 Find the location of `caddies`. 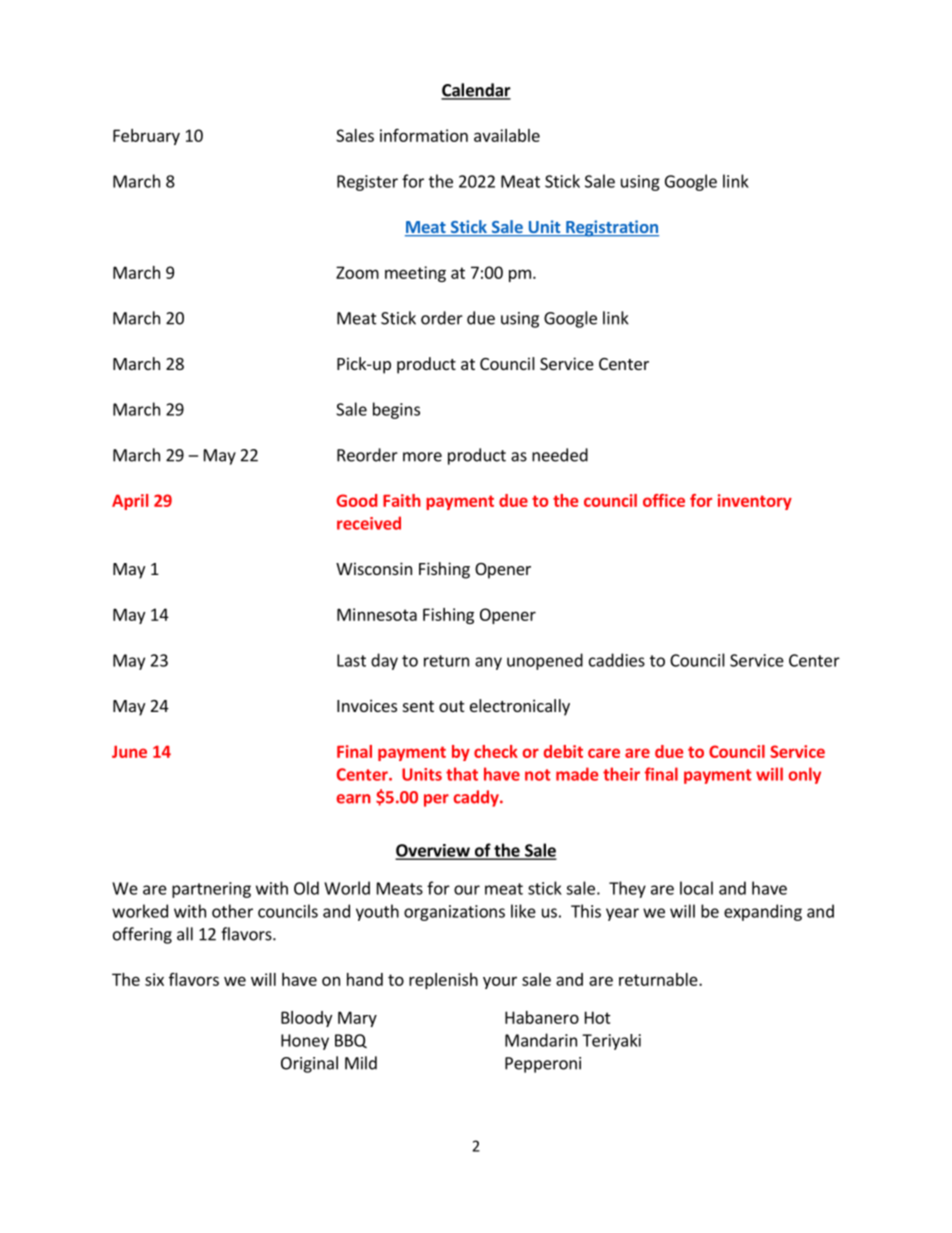

caddies is located at coordinates (617, 660).
